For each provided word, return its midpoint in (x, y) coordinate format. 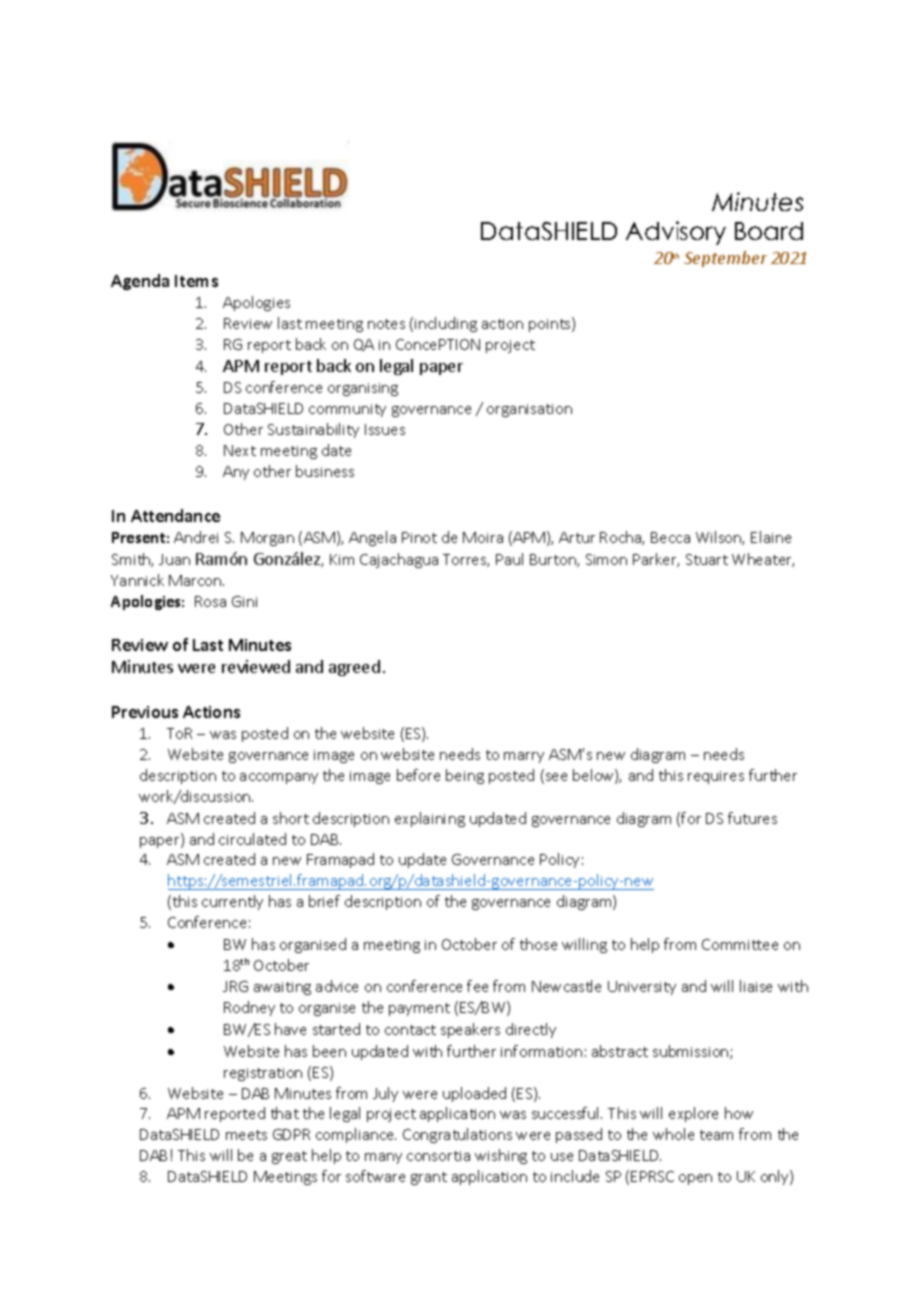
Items (196, 281)
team (716, 1135)
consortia (438, 1156)
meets (246, 1135)
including (446, 324)
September (725, 259)
